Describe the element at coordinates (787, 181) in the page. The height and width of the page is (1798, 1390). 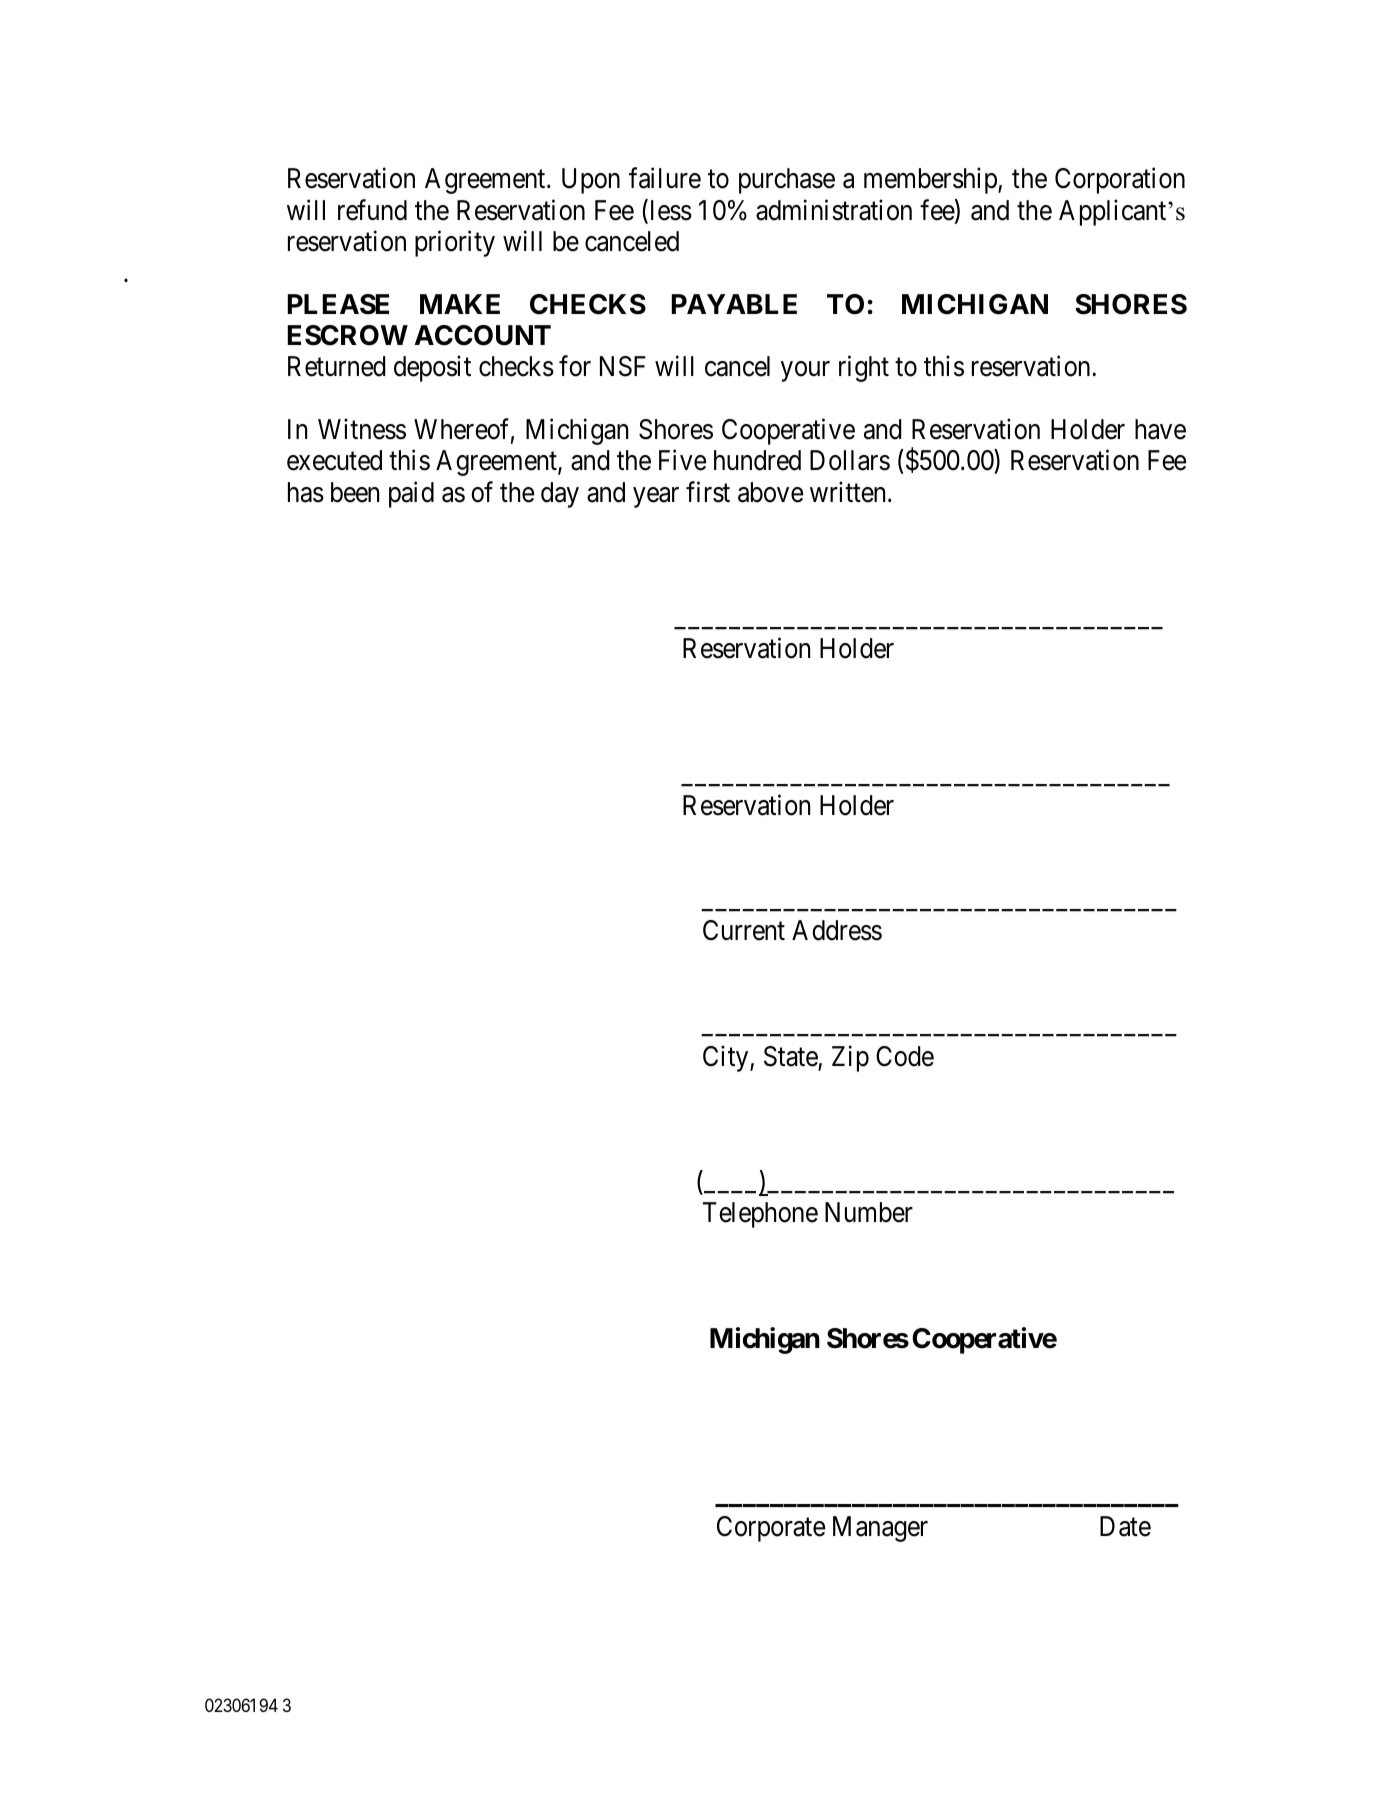
I see `purchase` at that location.
